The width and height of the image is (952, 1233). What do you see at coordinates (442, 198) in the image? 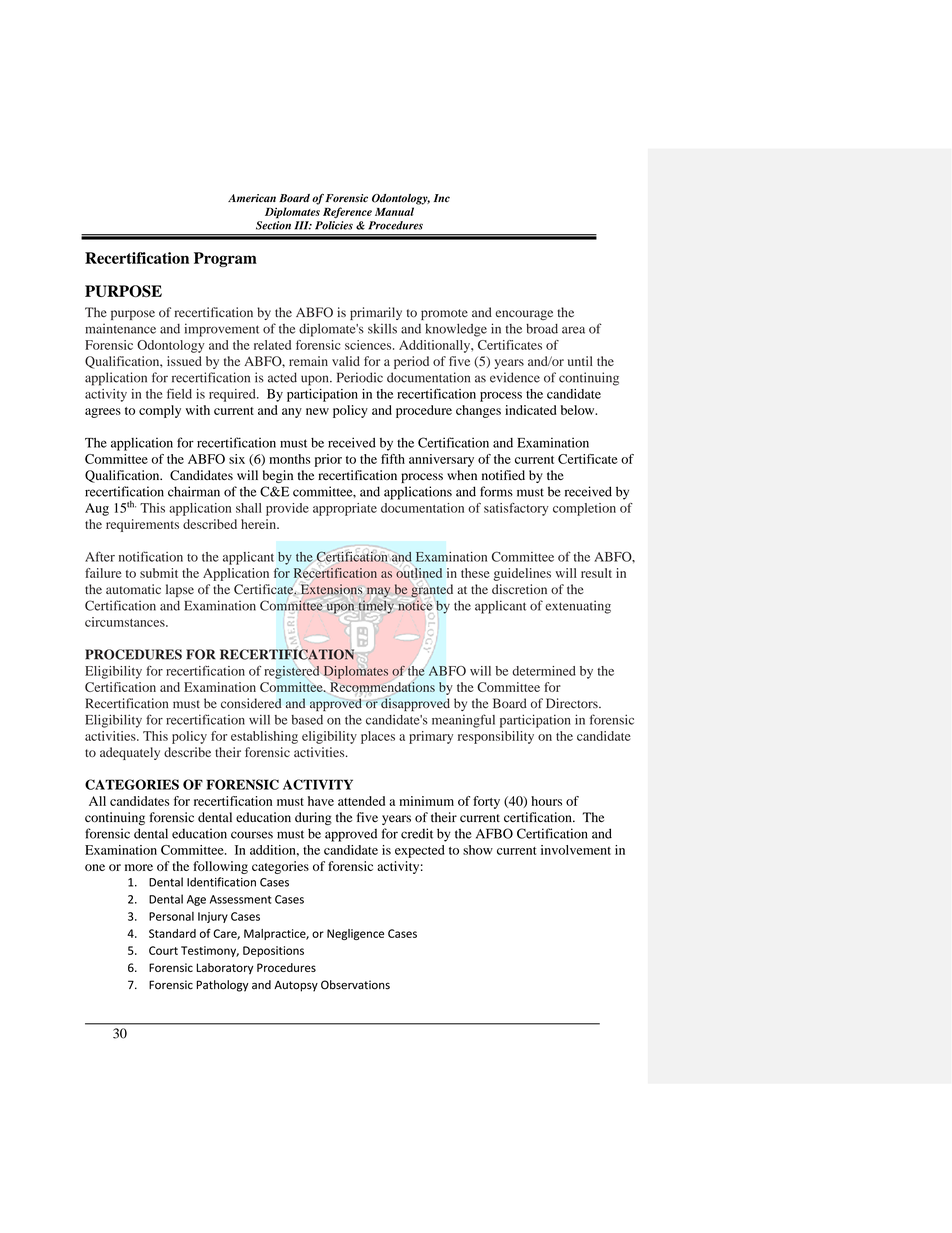
I see `Inc` at bounding box center [442, 198].
